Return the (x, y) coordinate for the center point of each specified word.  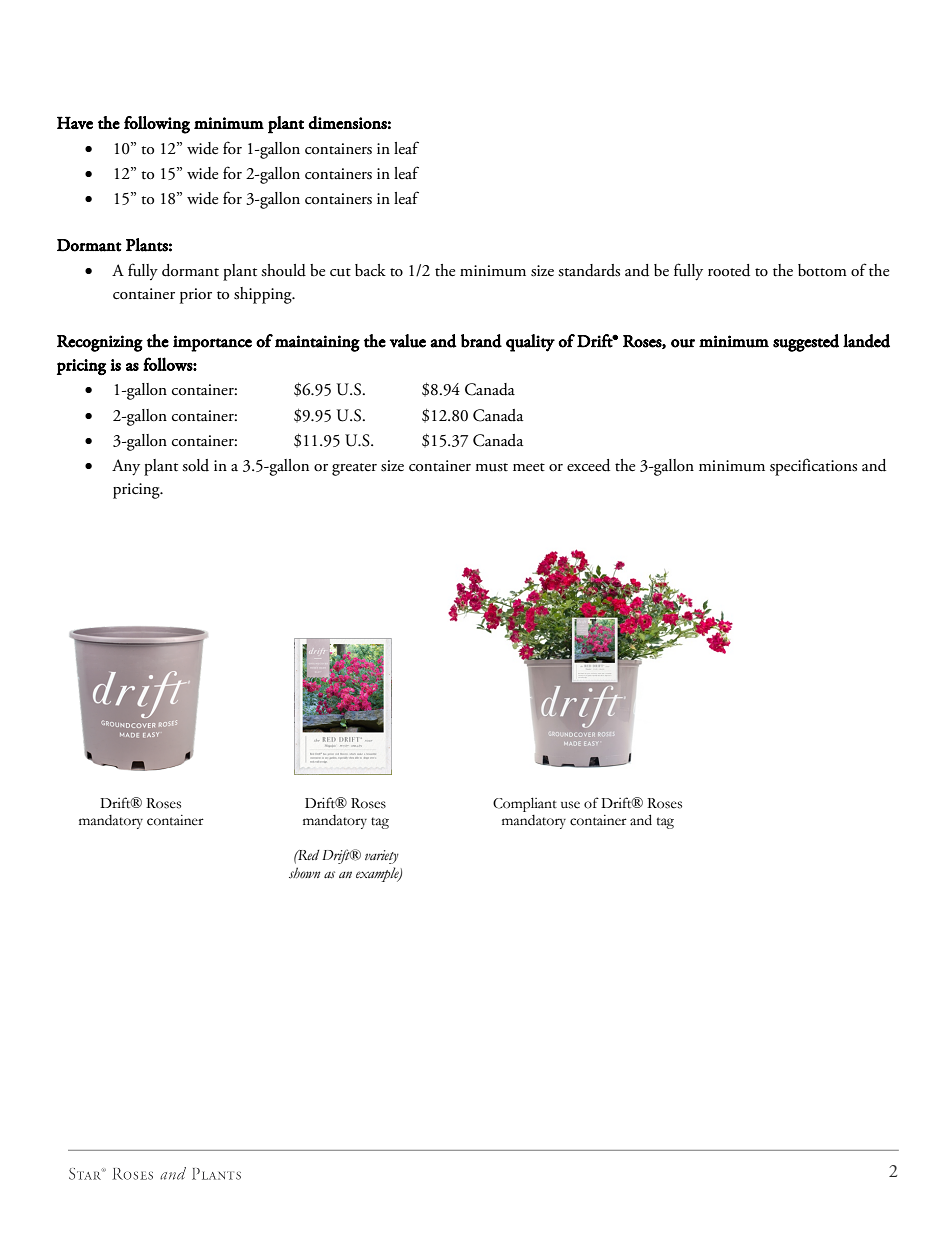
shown (305, 873)
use (570, 805)
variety (382, 857)
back (370, 270)
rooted (729, 270)
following (157, 125)
